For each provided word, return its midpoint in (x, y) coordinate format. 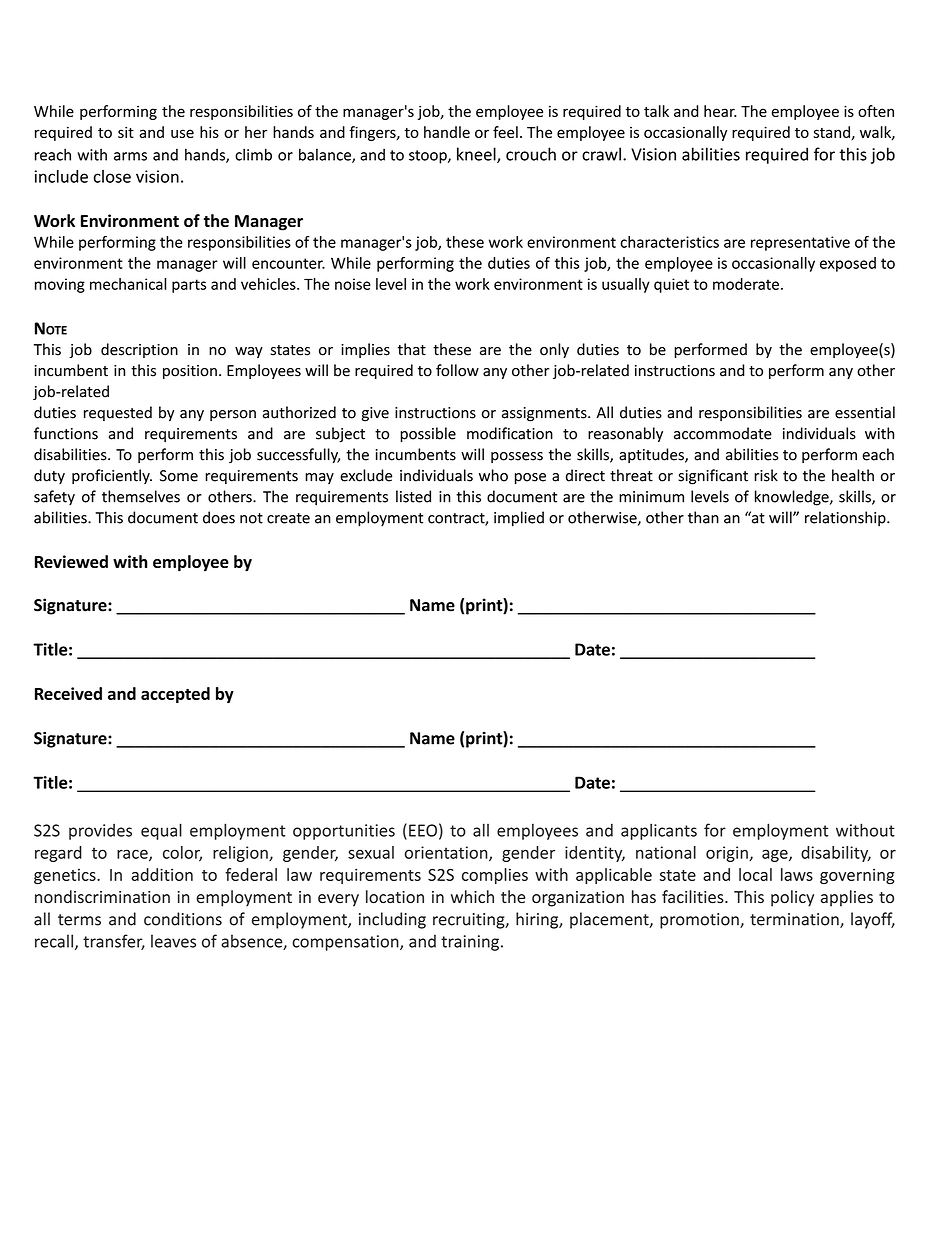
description (139, 350)
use (182, 133)
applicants (659, 831)
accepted (175, 695)
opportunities (344, 832)
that (412, 349)
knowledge (793, 498)
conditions (183, 919)
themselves (141, 496)
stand (832, 133)
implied (519, 519)
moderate (746, 284)
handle (447, 132)
